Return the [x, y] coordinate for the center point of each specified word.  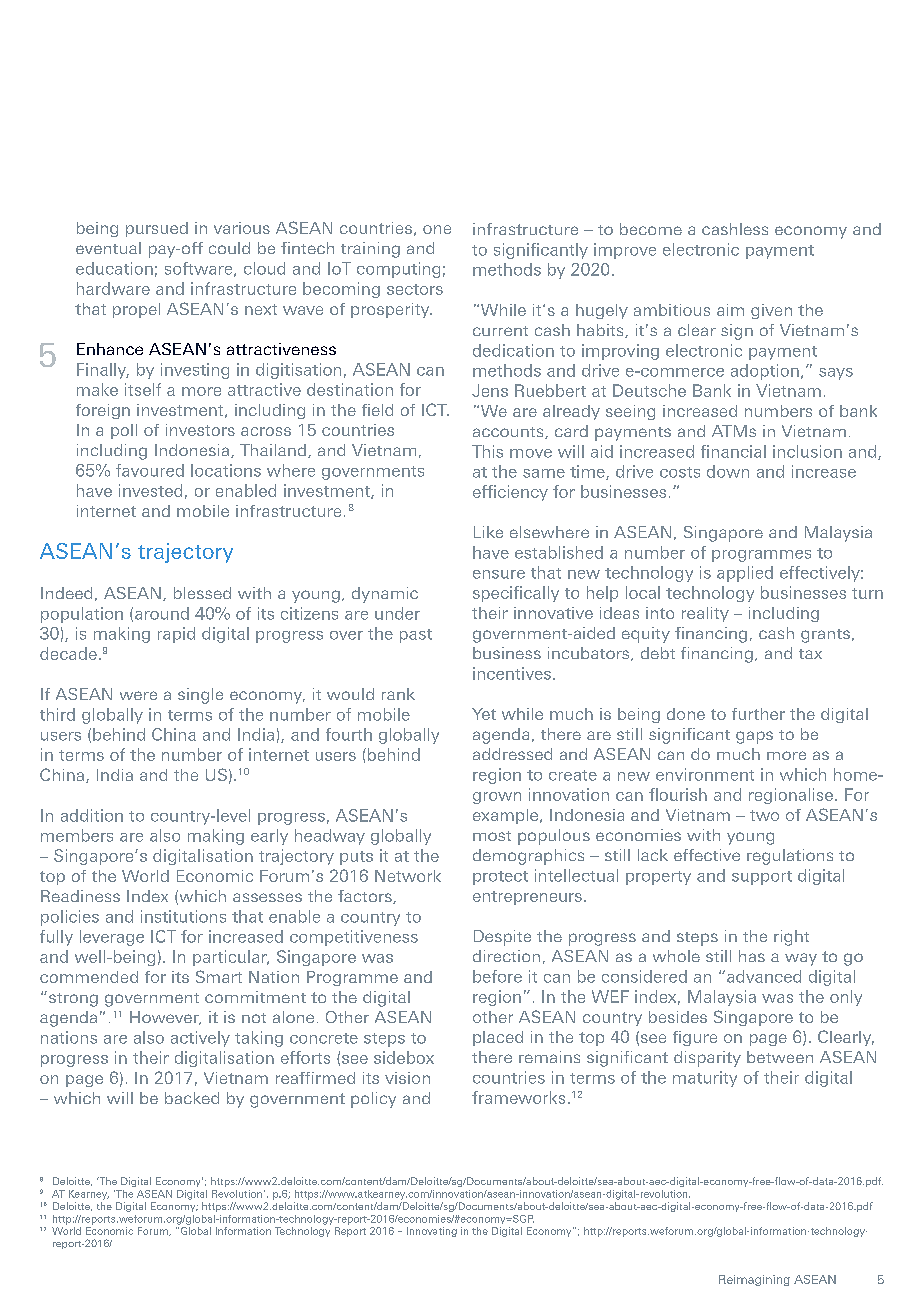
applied [745, 574]
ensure [499, 574]
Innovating [432, 1232]
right [791, 938]
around [162, 613]
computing [398, 270]
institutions [183, 916]
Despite [502, 938]
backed [192, 1098]
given [771, 311]
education [114, 268]
